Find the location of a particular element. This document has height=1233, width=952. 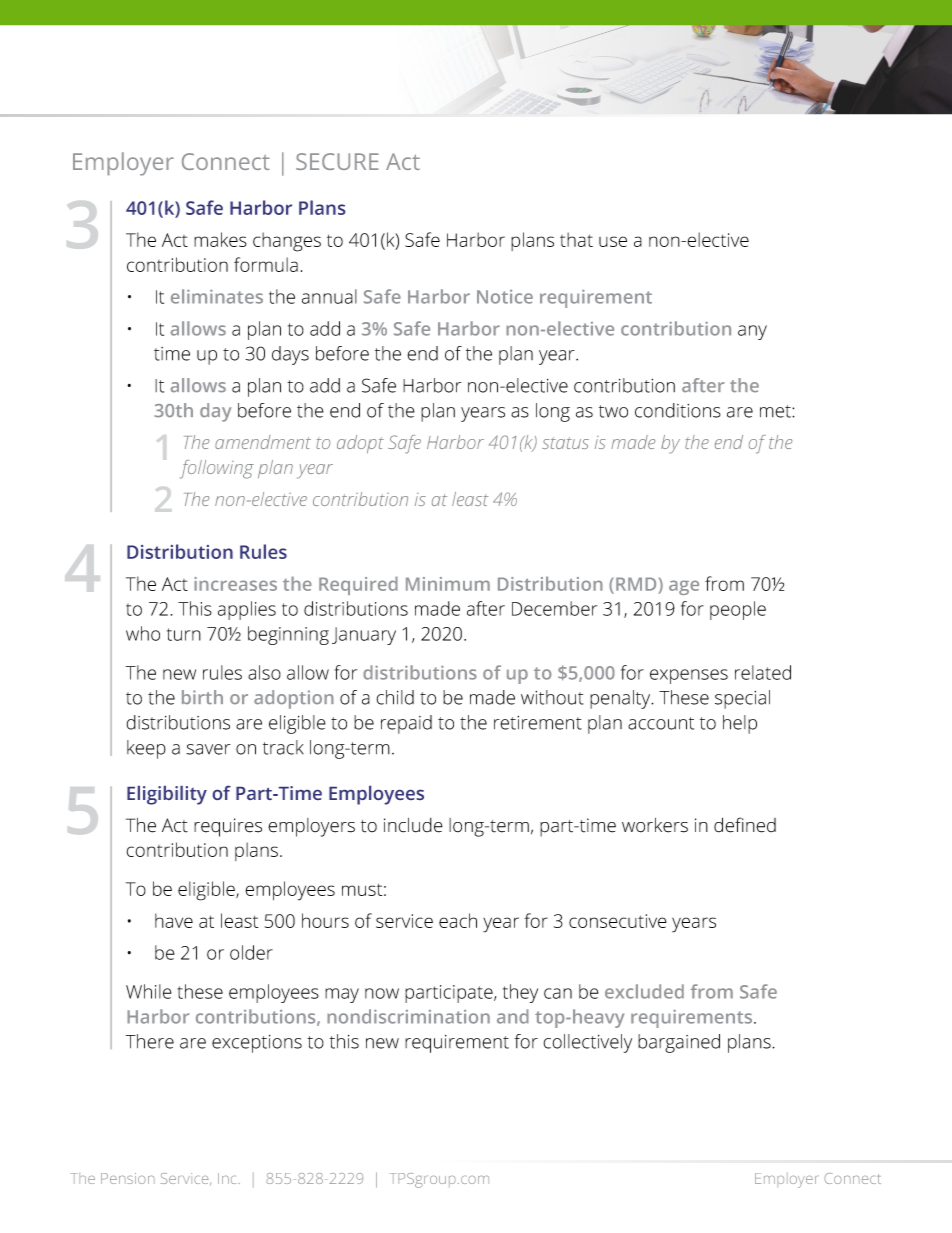

makes is located at coordinates (220, 239).
